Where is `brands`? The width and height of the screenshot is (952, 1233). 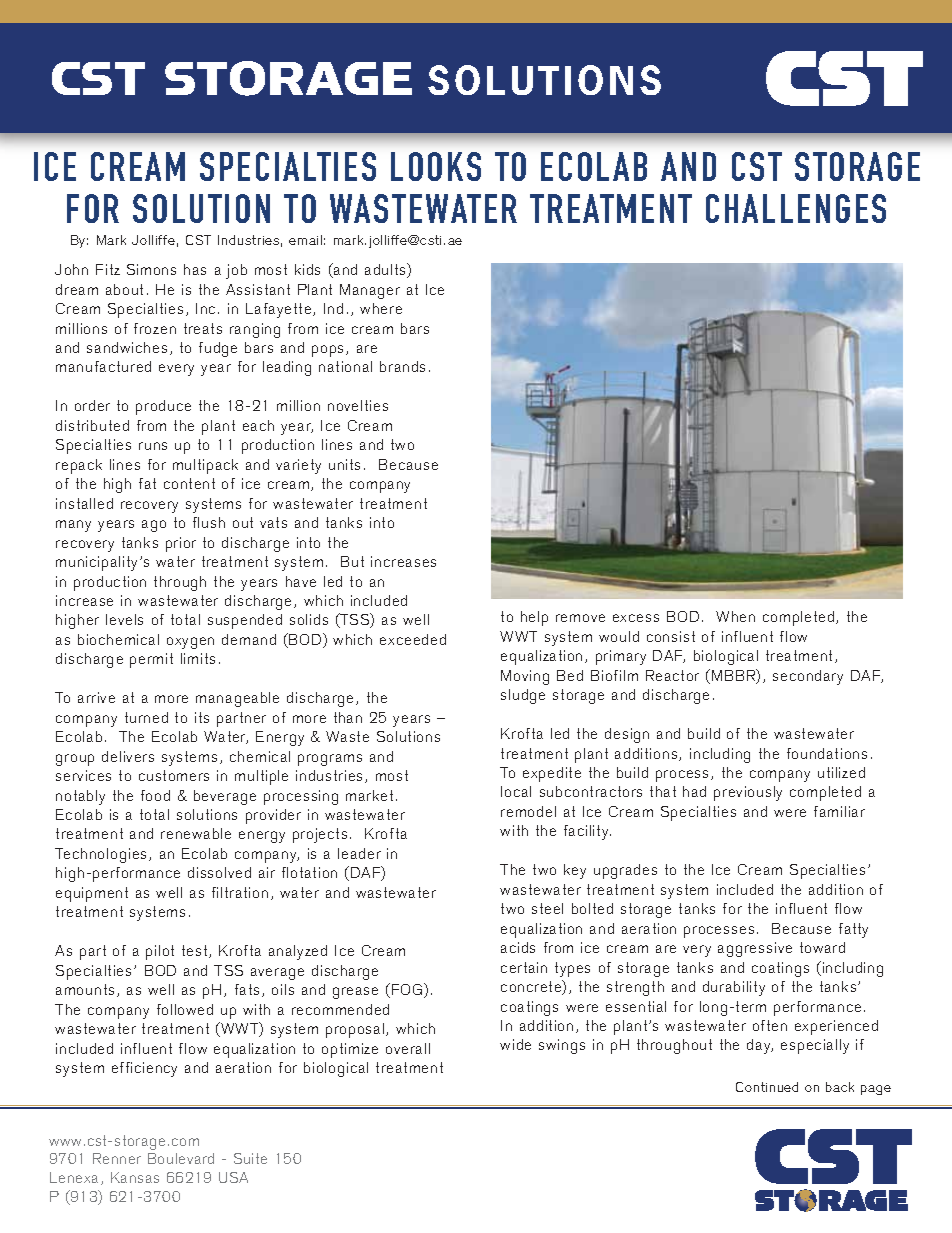 brands is located at coordinates (402, 366).
